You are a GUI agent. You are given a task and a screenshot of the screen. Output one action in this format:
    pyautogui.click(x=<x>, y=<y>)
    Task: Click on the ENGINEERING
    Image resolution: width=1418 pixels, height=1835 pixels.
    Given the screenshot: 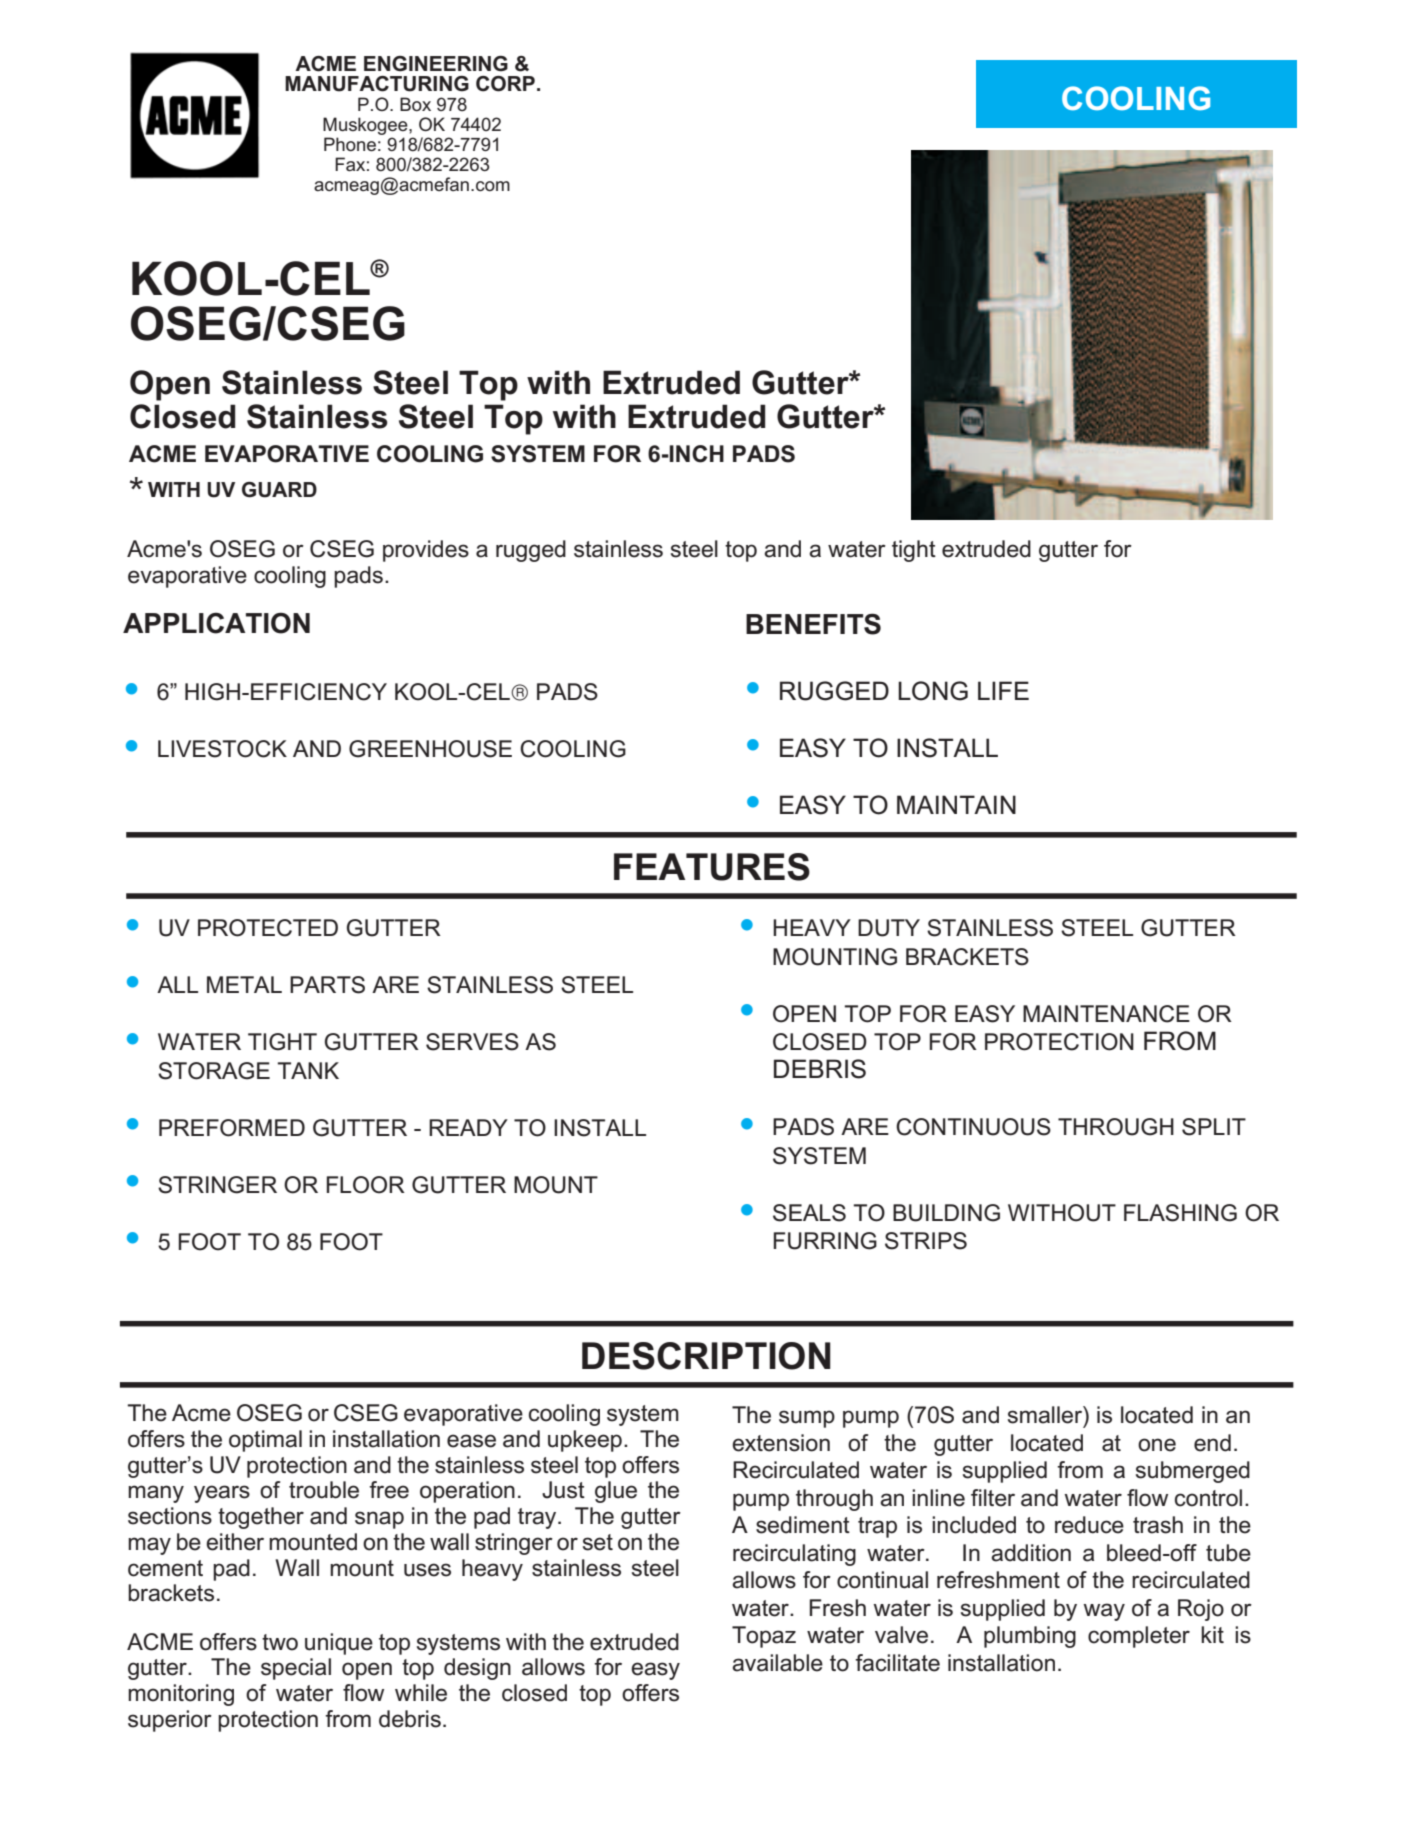 What is the action you would take?
    pyautogui.click(x=436, y=64)
